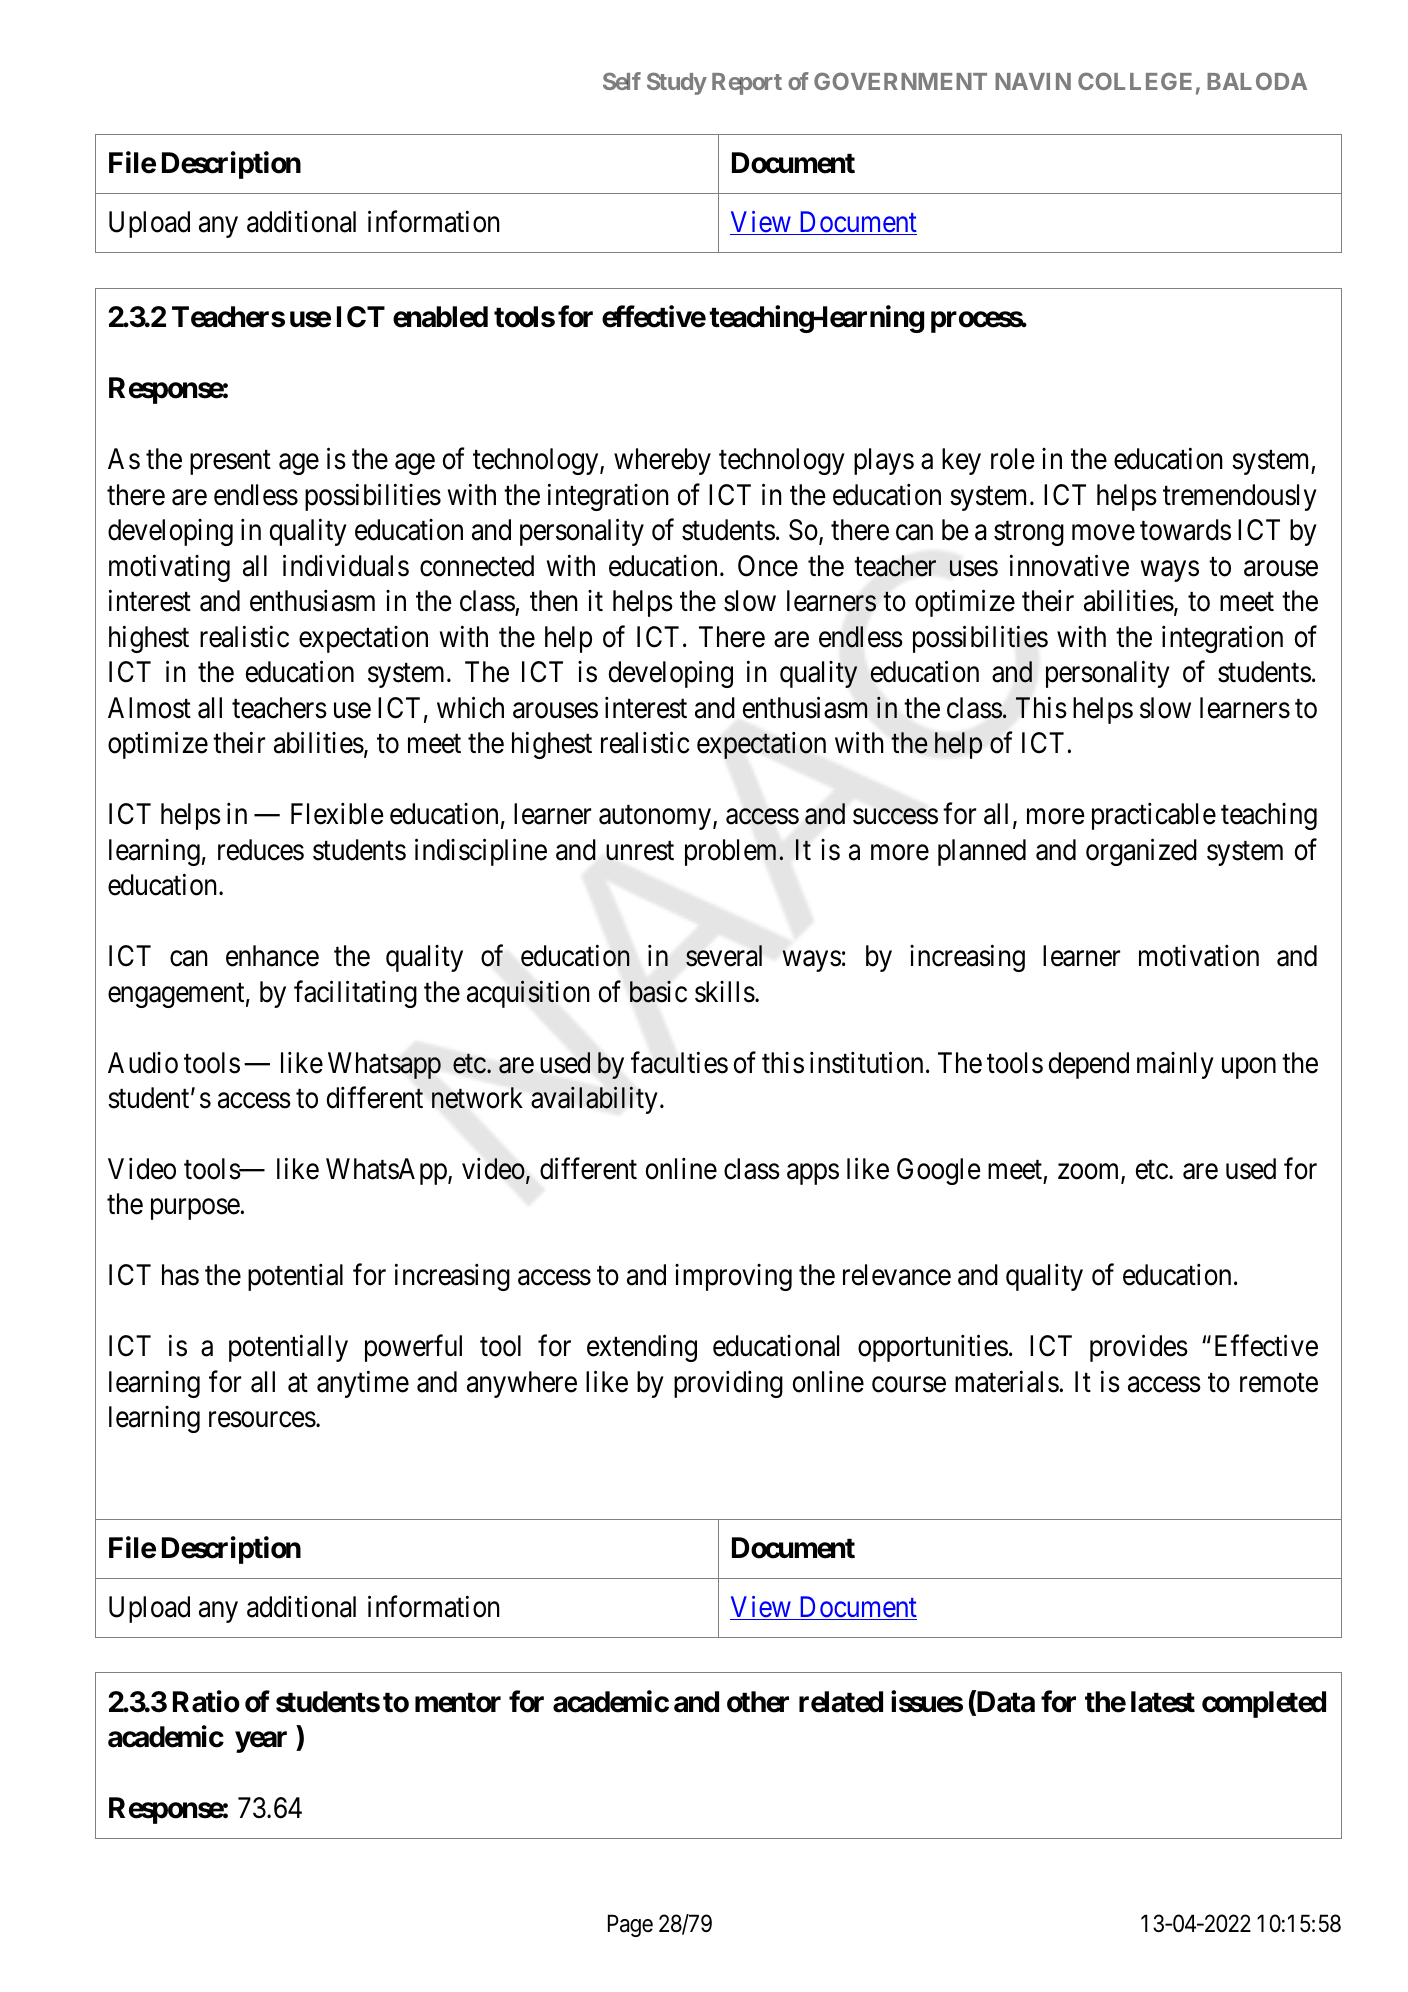 This page has height=1992, width=1408. What do you see at coordinates (1199, 956) in the page?
I see `motivation` at bounding box center [1199, 956].
